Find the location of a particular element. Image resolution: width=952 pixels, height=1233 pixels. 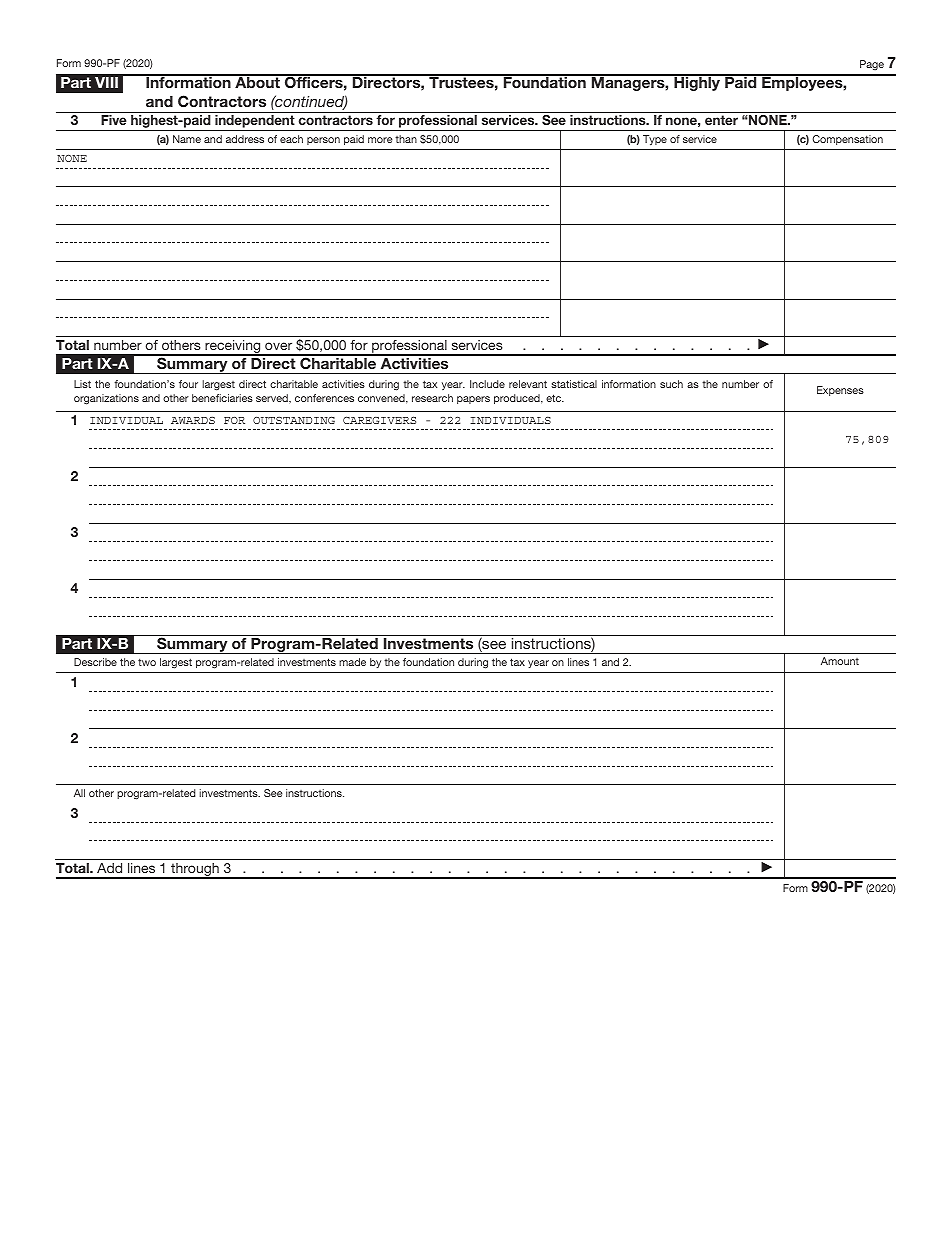

made is located at coordinates (352, 662).
